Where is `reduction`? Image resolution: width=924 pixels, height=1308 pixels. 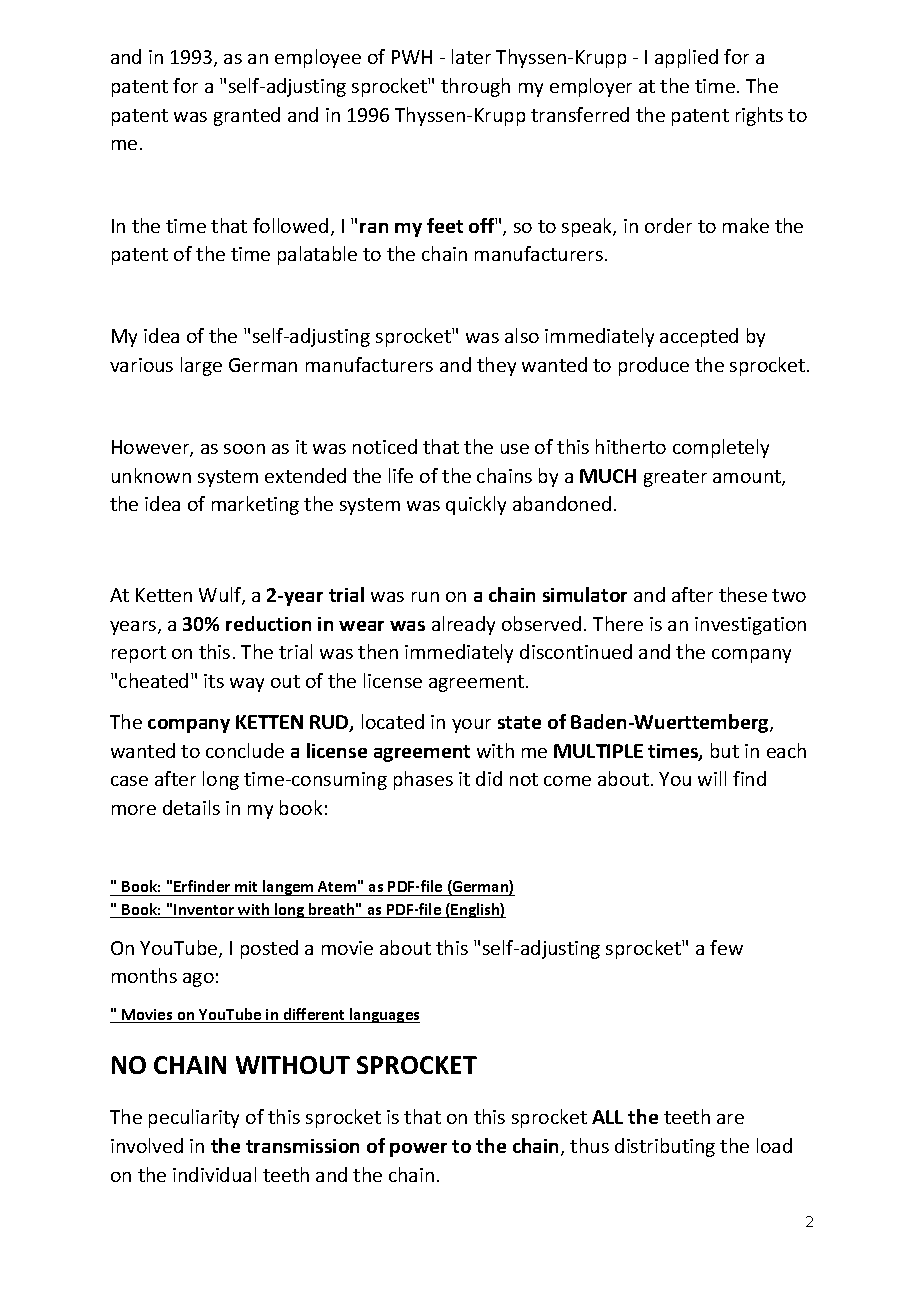
reduction is located at coordinates (268, 623).
